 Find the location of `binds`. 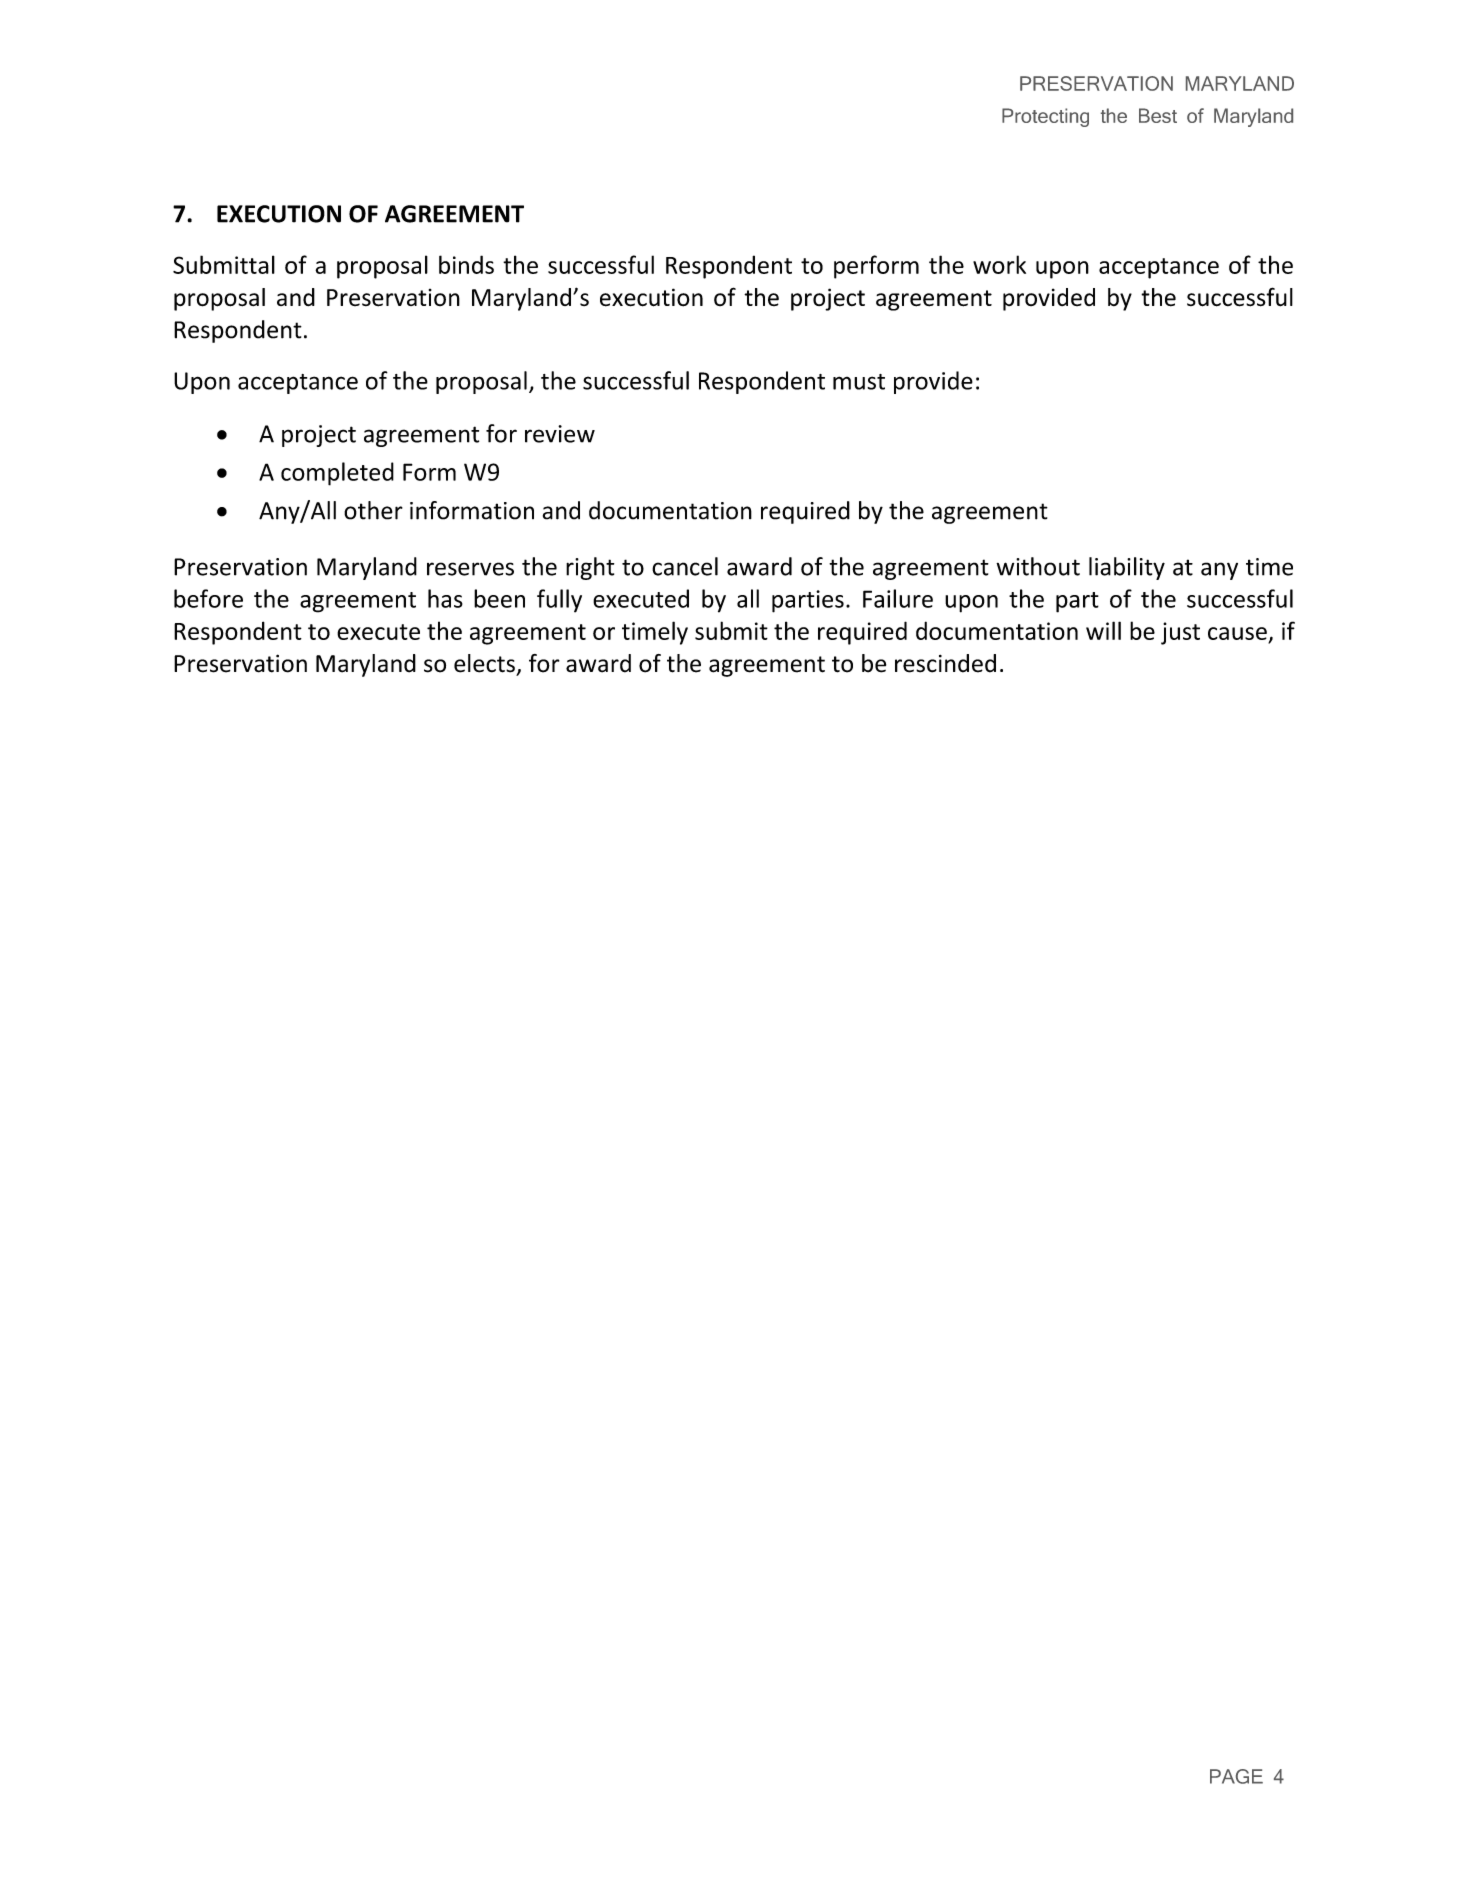

binds is located at coordinates (466, 264).
